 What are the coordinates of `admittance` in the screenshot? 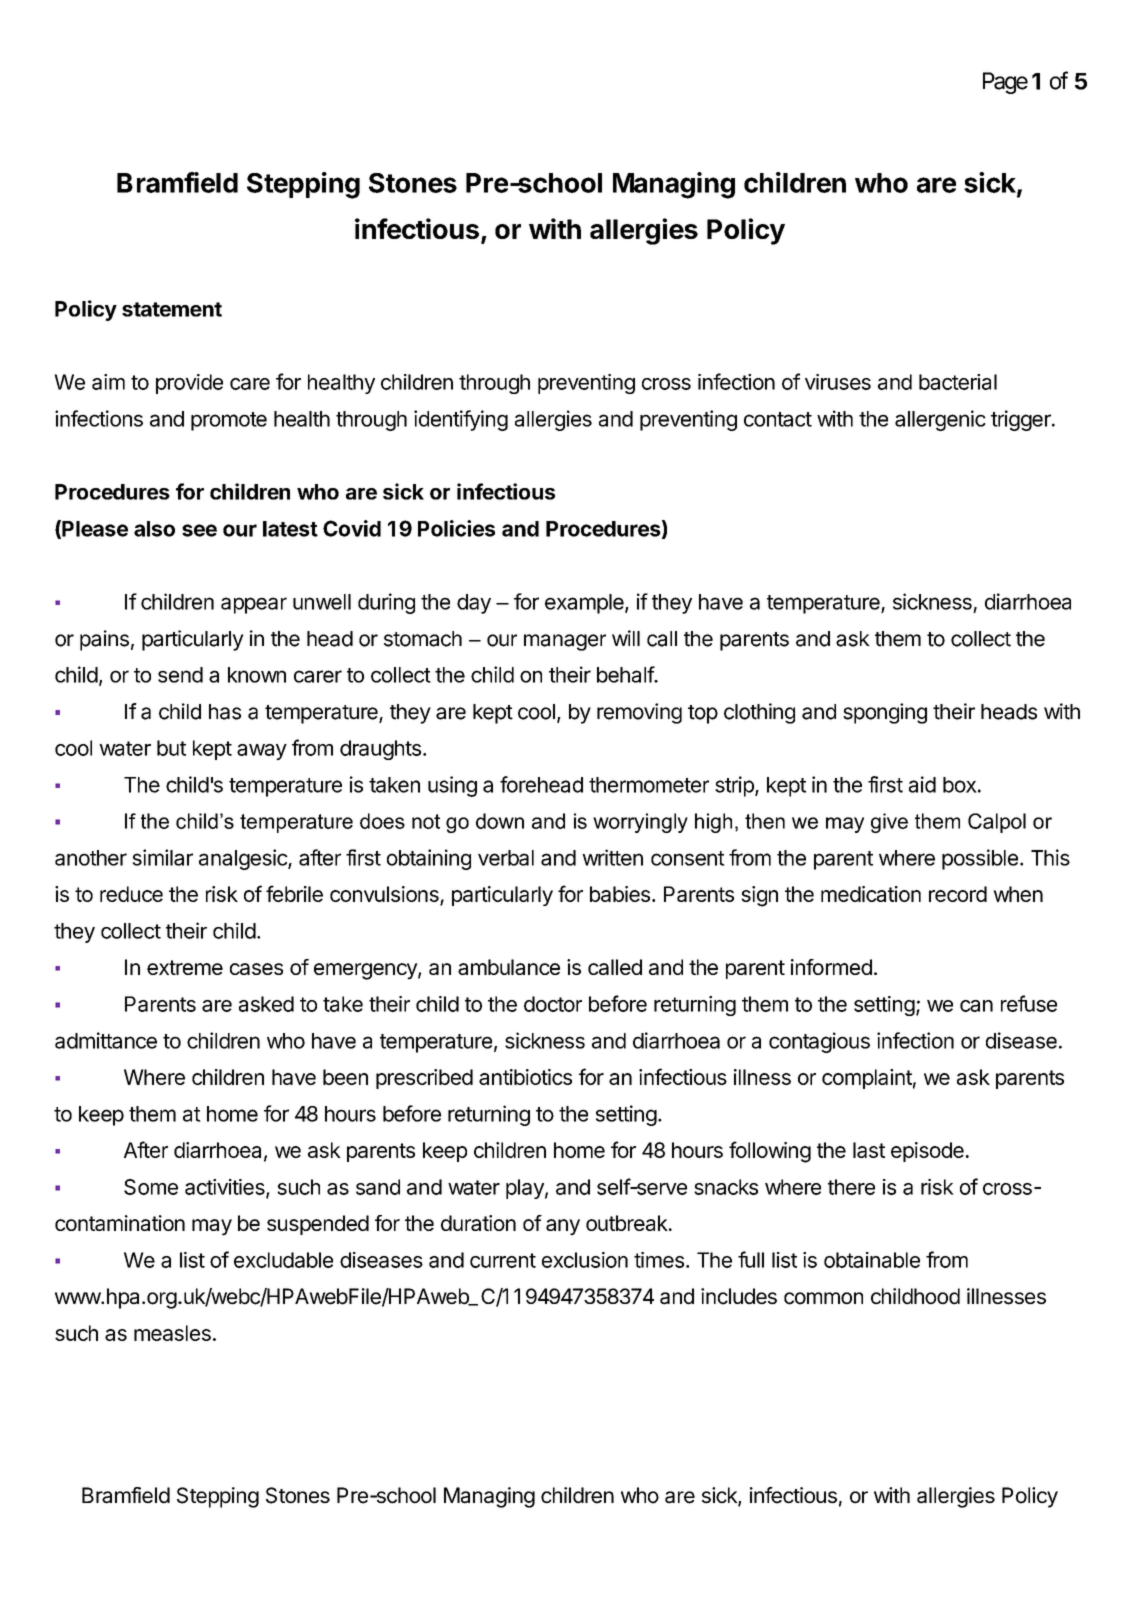 It's located at (106, 1040).
